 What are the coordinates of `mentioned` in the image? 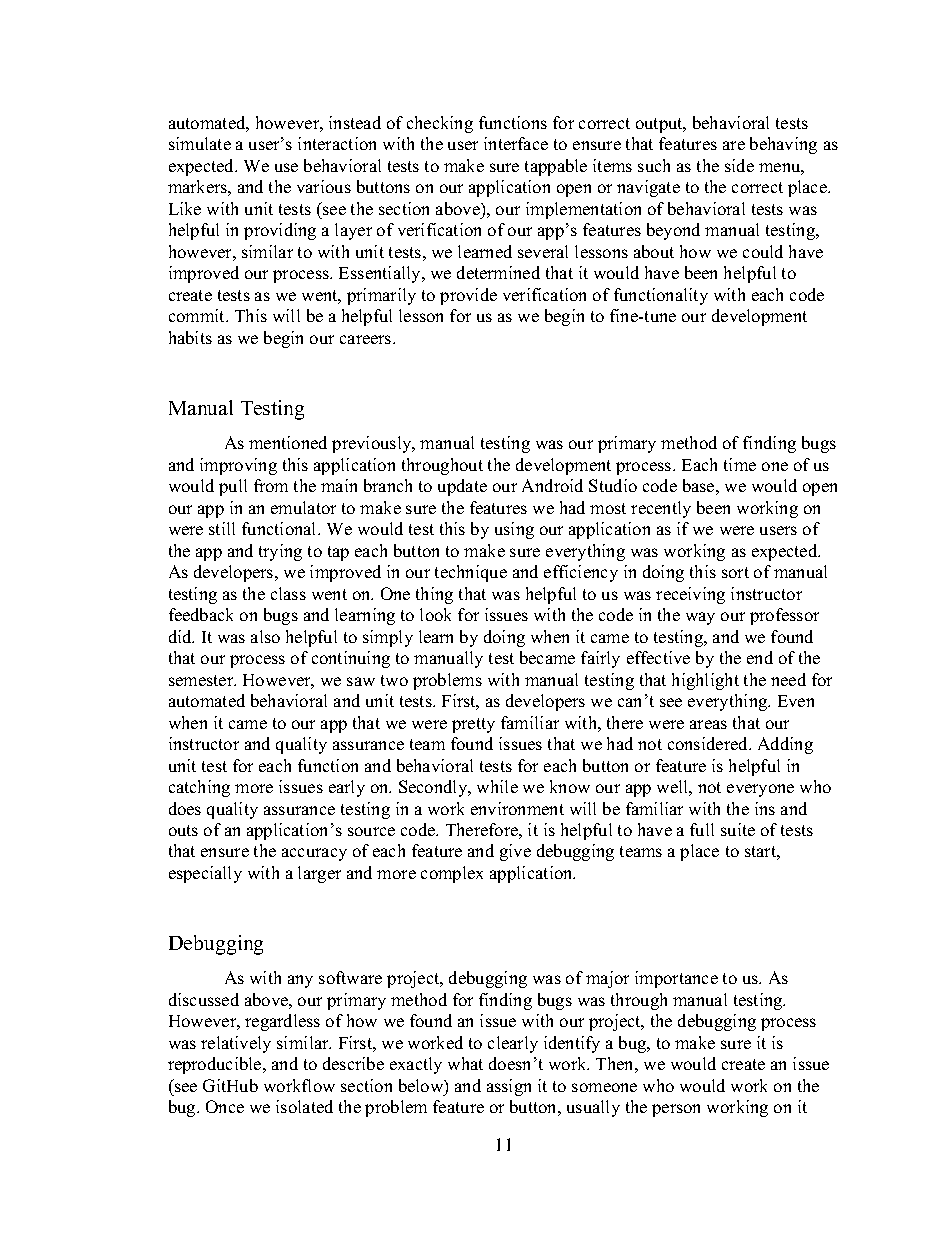 It's located at (288, 442).
